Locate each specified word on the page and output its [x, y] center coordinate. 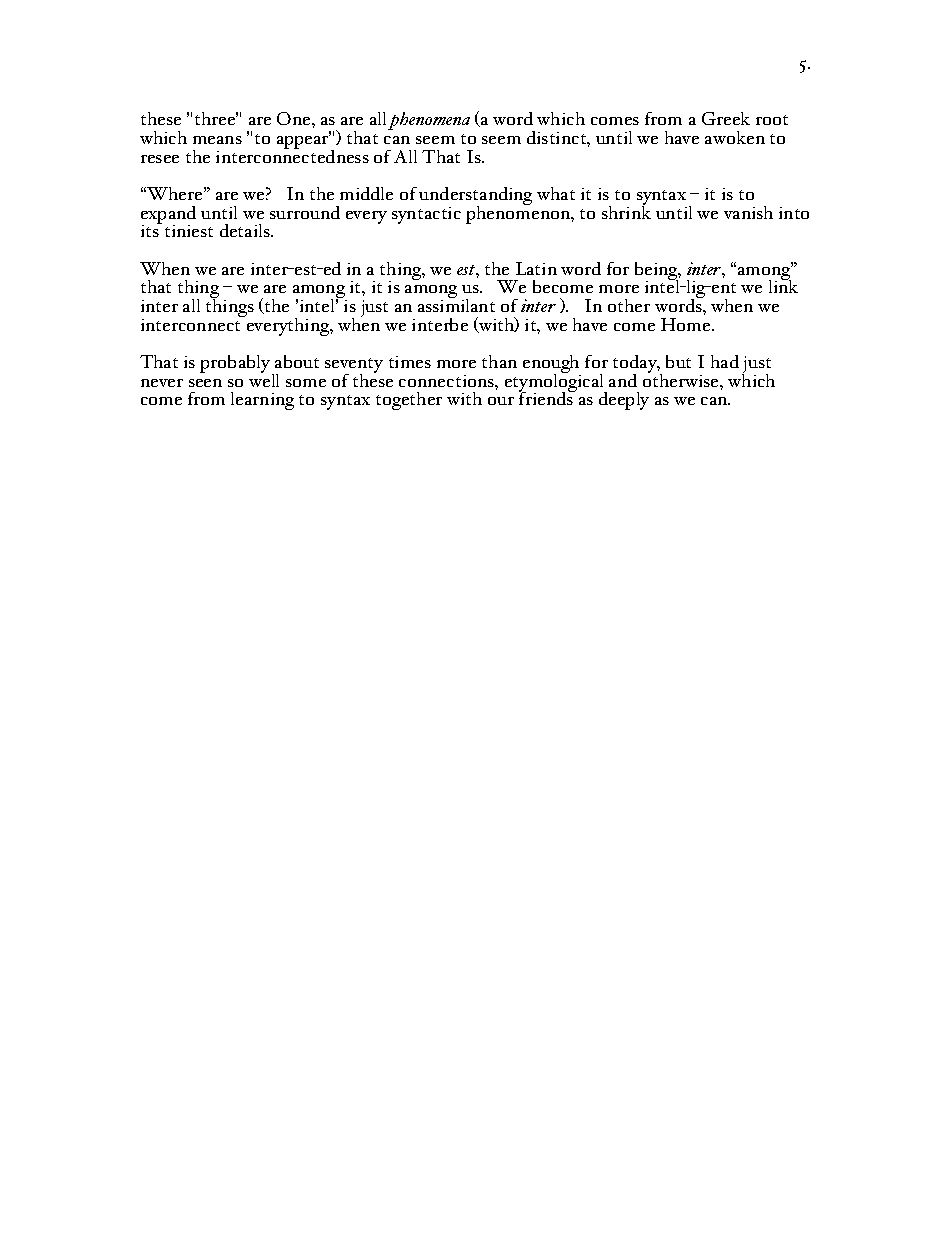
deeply [624, 401]
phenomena [429, 121]
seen [205, 383]
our [501, 401]
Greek [726, 118]
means [217, 140]
